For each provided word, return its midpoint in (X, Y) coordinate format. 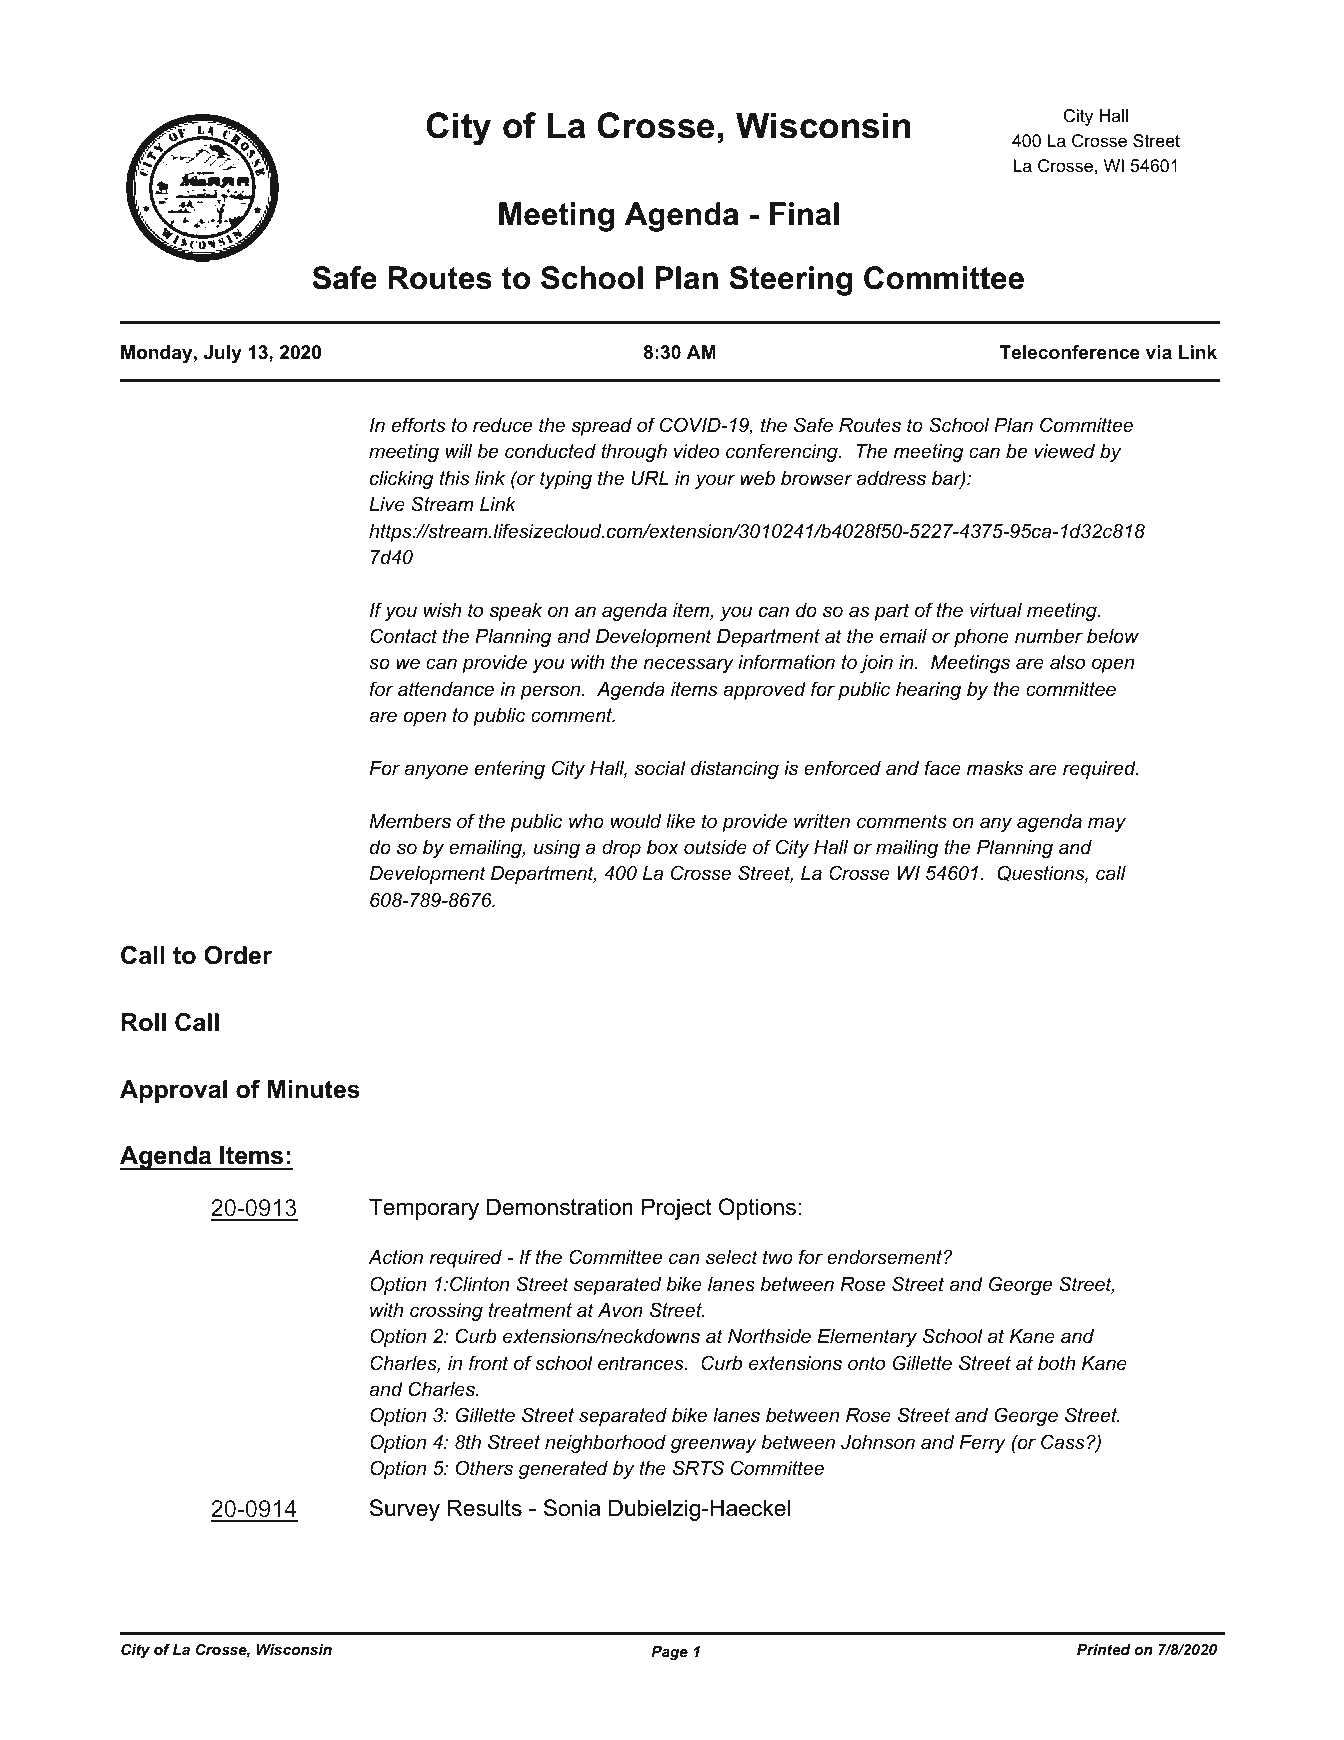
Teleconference (1069, 352)
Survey (405, 1510)
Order (238, 955)
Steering (790, 281)
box (663, 847)
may (1107, 824)
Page (669, 1653)
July (223, 354)
